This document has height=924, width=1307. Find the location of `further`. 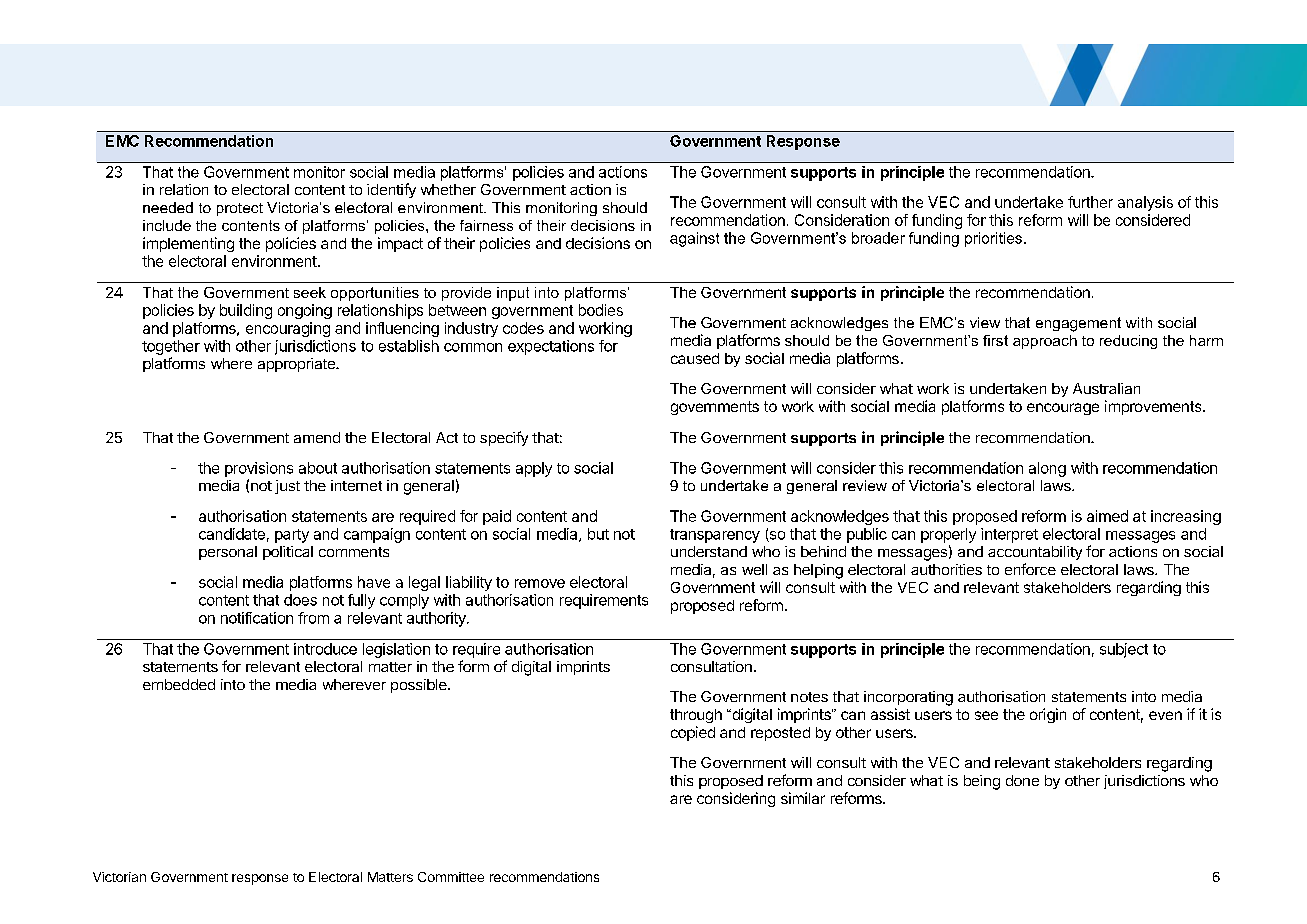

further is located at coordinates (1090, 202).
